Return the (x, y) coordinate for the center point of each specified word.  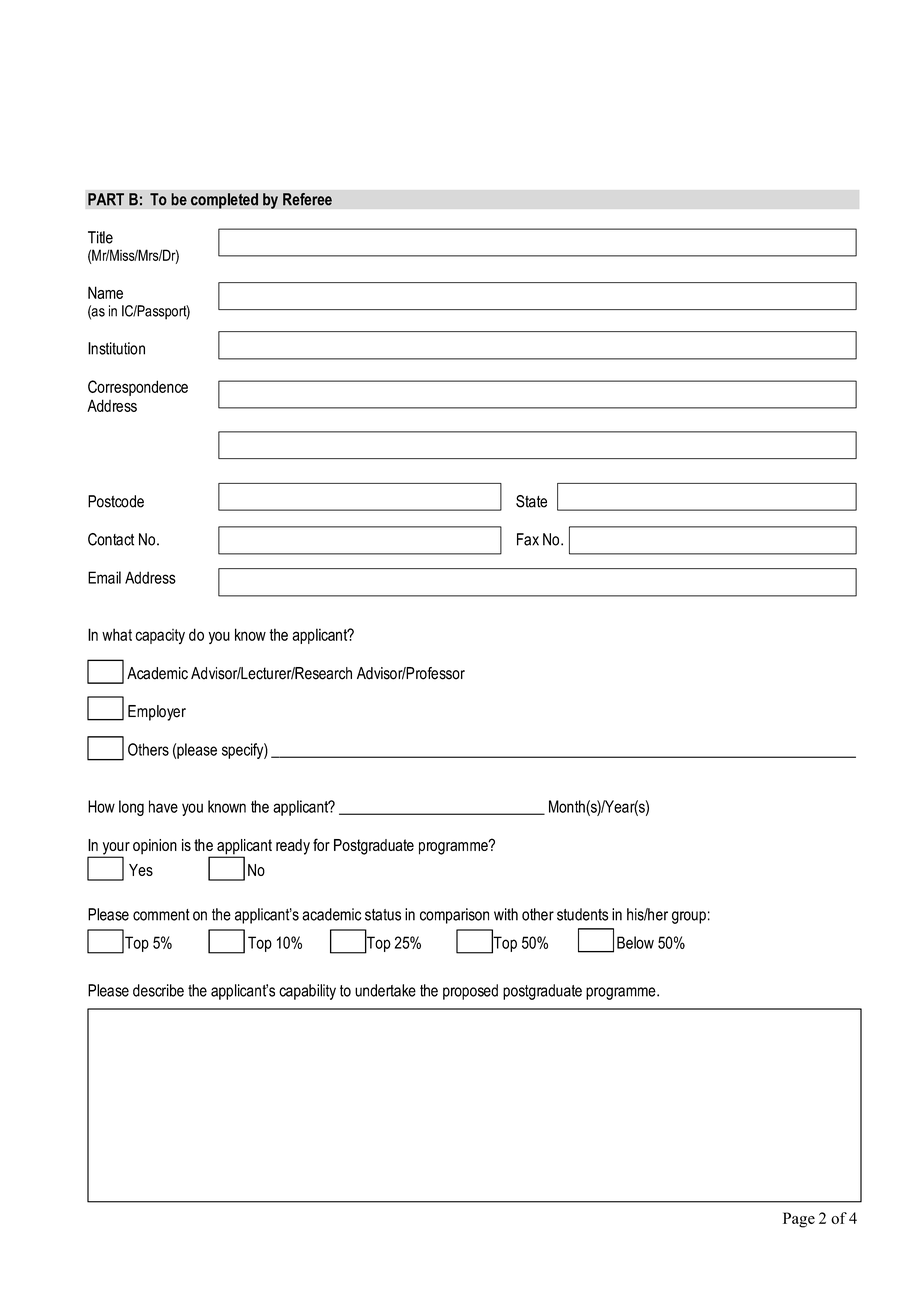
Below (635, 942)
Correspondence (138, 388)
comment (161, 915)
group (689, 917)
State (531, 501)
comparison (454, 916)
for (321, 844)
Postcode (116, 501)
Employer (157, 713)
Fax (528, 539)
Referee (307, 199)
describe (158, 990)
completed (224, 201)
